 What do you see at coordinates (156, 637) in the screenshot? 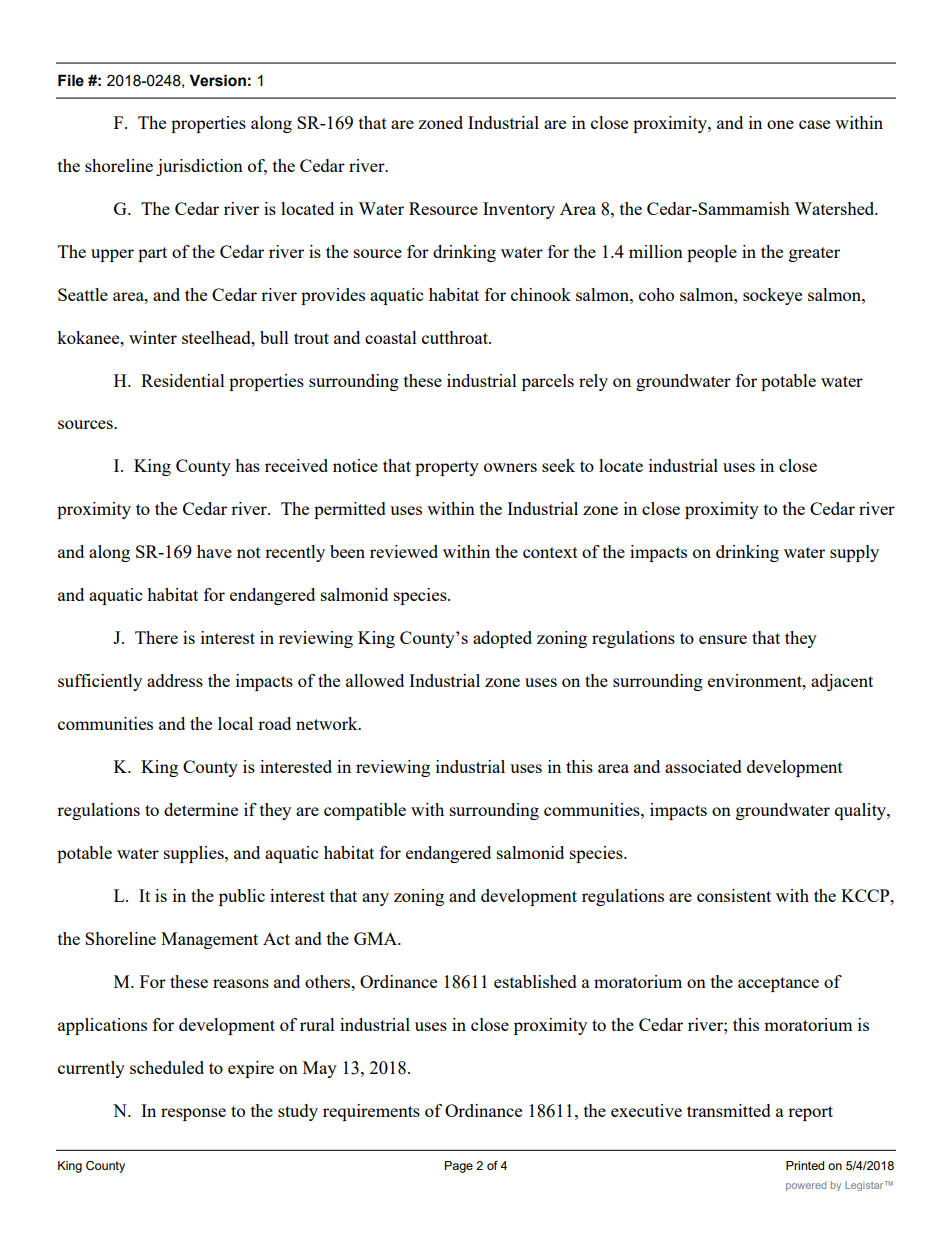
I see `There` at bounding box center [156, 637].
